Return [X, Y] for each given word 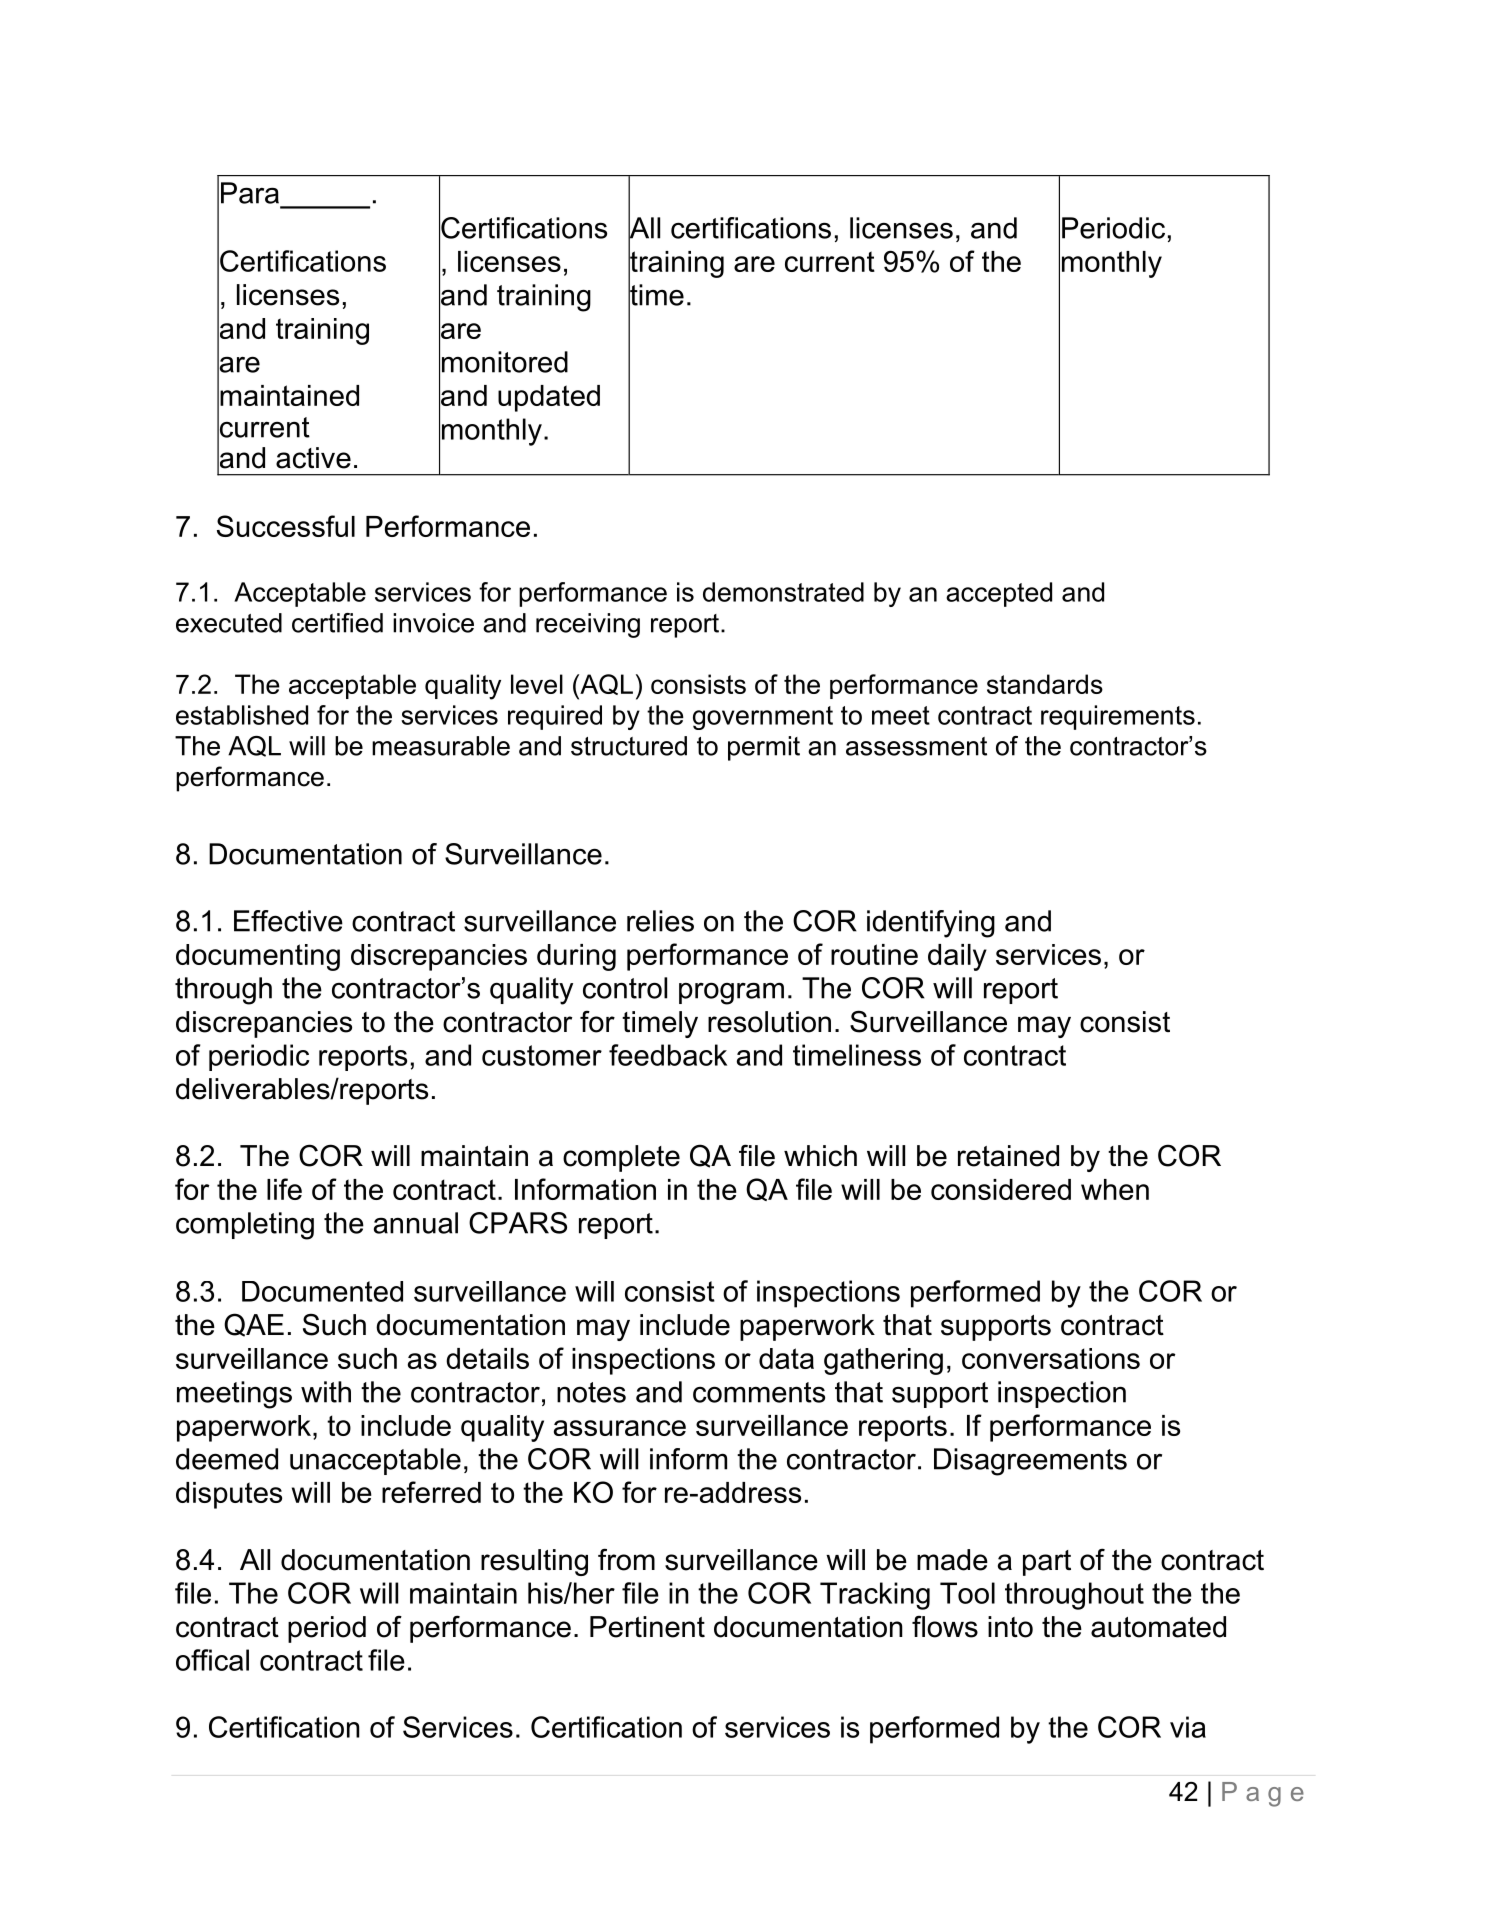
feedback [668, 1055]
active [313, 458]
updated [549, 398]
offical [212, 1660]
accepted [999, 594]
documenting [258, 957]
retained [1008, 1156]
